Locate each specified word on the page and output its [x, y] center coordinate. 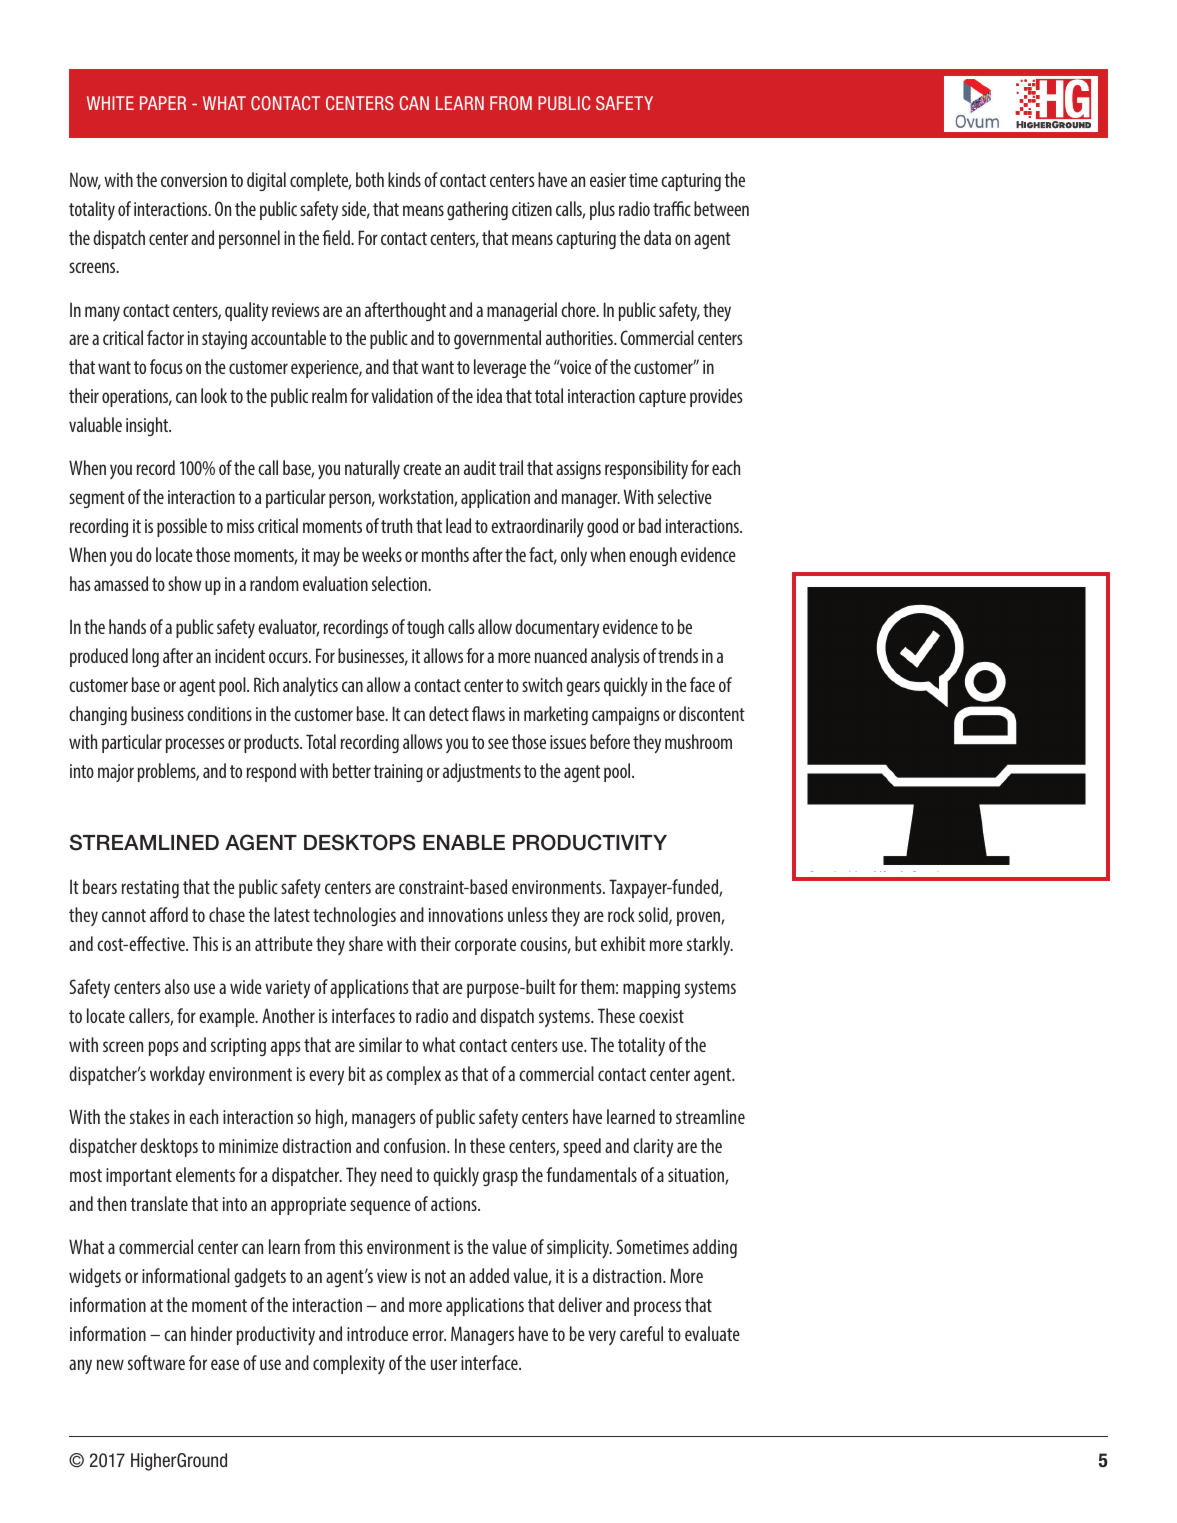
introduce [377, 1333]
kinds [404, 179]
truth [396, 525]
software [156, 1362]
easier [608, 180]
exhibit [623, 943]
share [366, 943]
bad [650, 525]
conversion [194, 180]
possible [182, 527]
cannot [124, 915]
